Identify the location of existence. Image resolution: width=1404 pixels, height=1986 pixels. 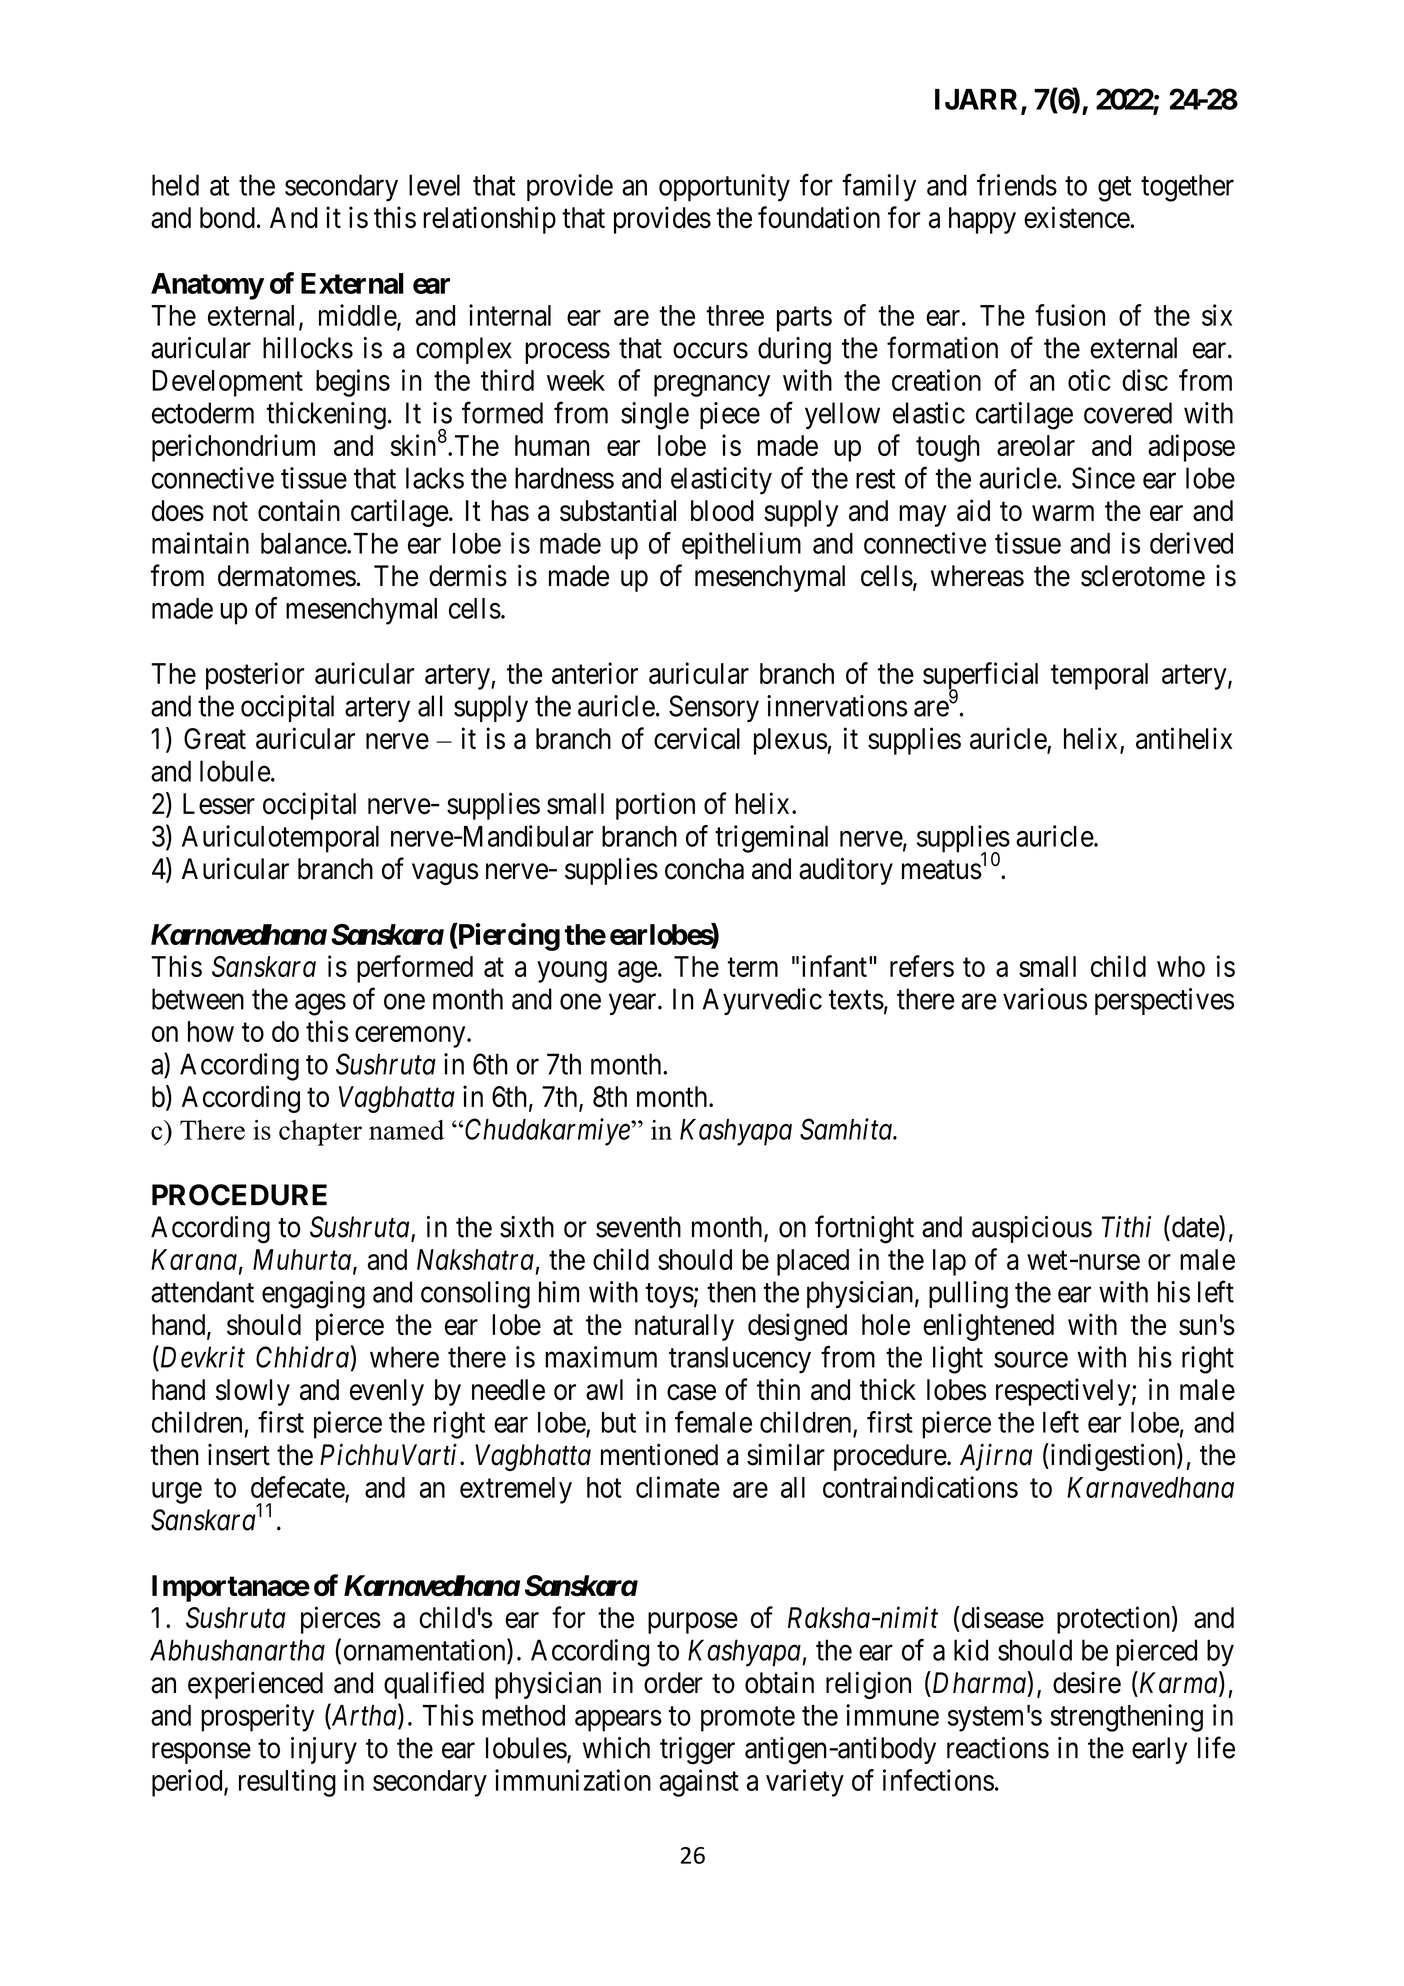
(1077, 217).
